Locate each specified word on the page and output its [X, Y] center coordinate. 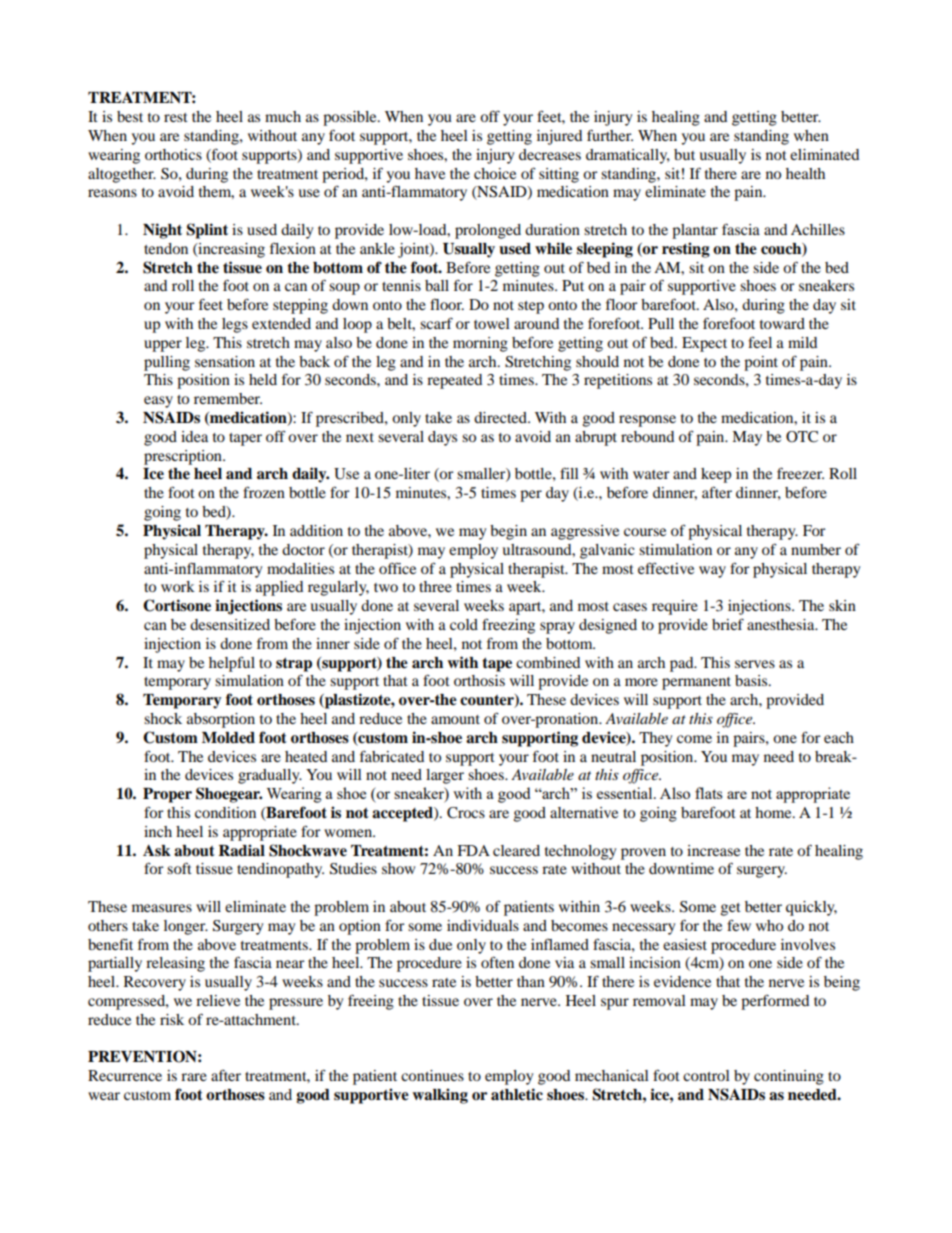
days [442, 438]
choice [495, 173]
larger [445, 776]
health [805, 173]
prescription [184, 457]
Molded [228, 738]
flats [709, 793]
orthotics [173, 154]
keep [716, 475]
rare [194, 1077]
